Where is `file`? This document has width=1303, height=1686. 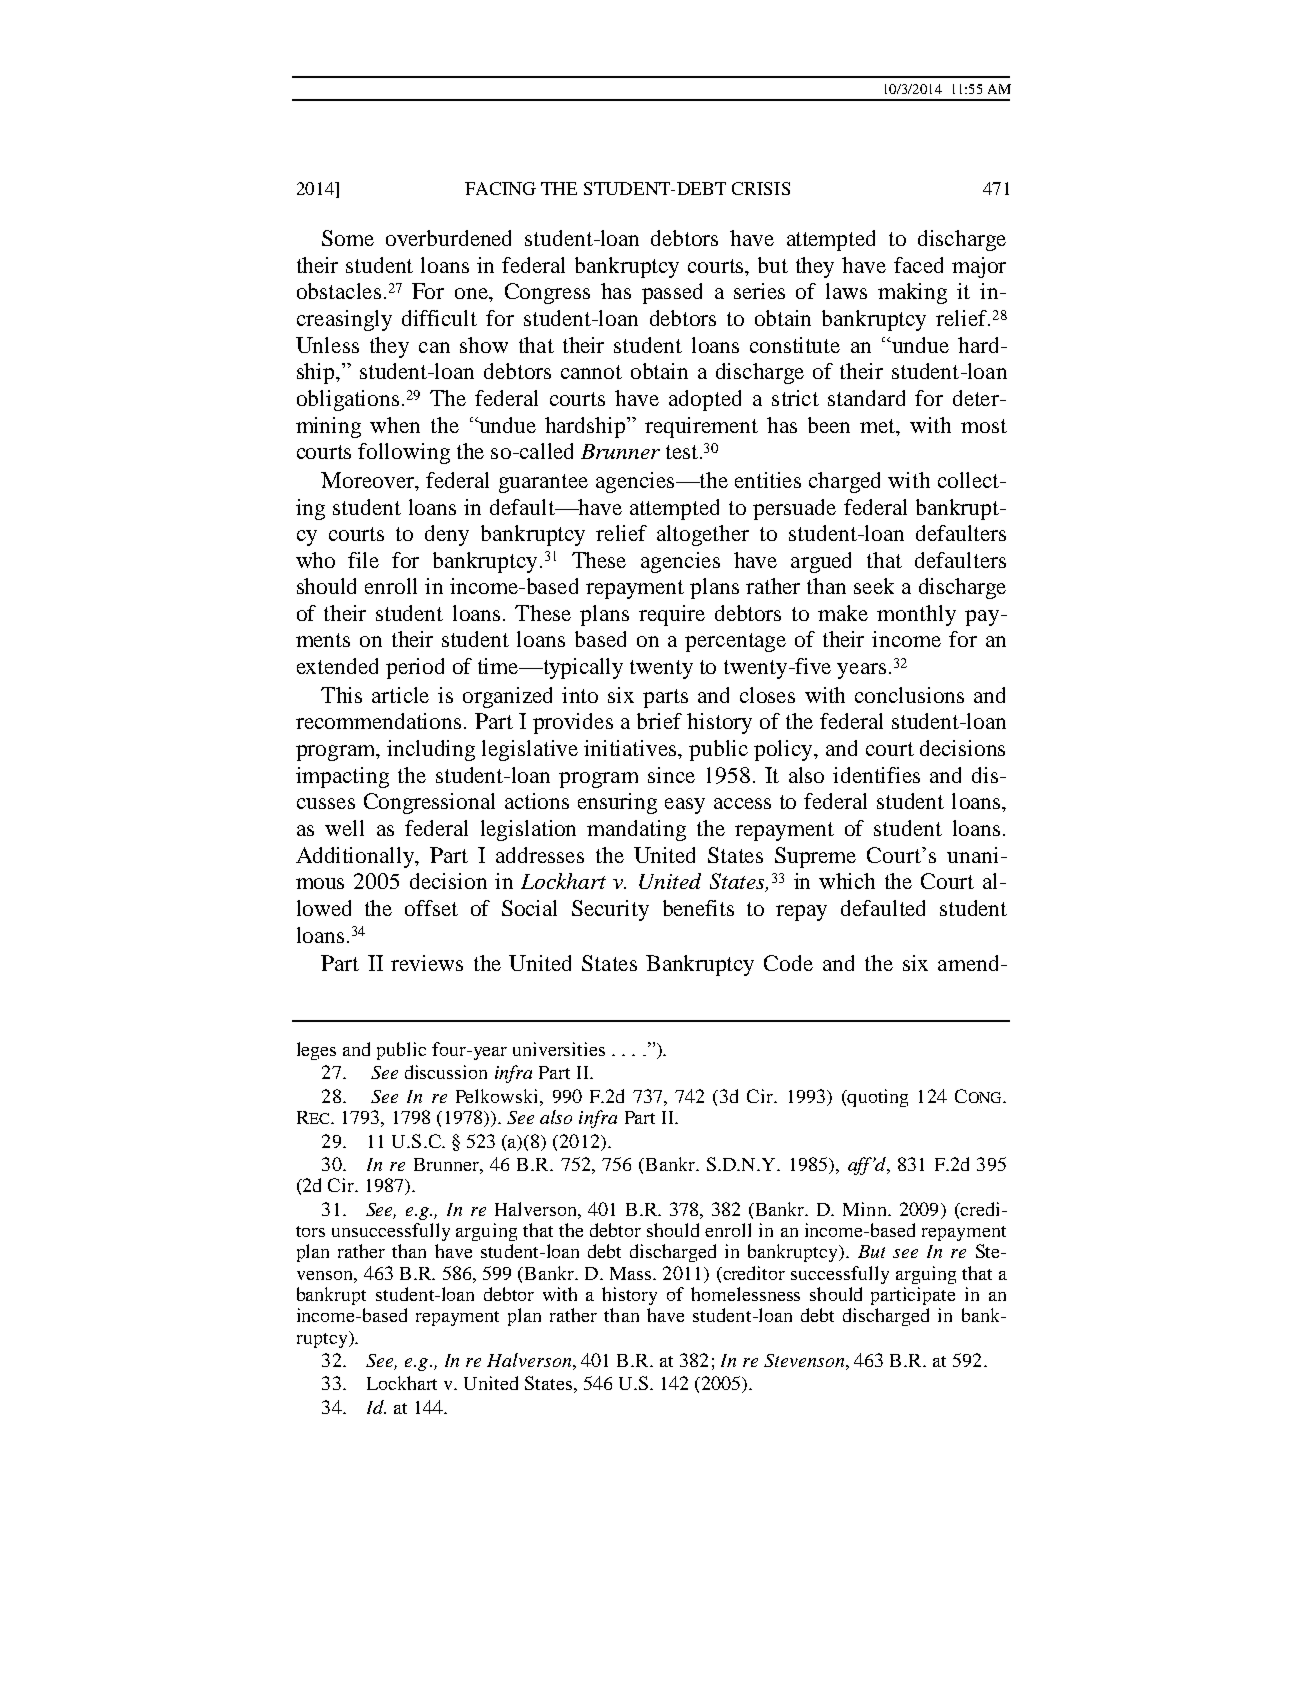 file is located at coordinates (363, 560).
